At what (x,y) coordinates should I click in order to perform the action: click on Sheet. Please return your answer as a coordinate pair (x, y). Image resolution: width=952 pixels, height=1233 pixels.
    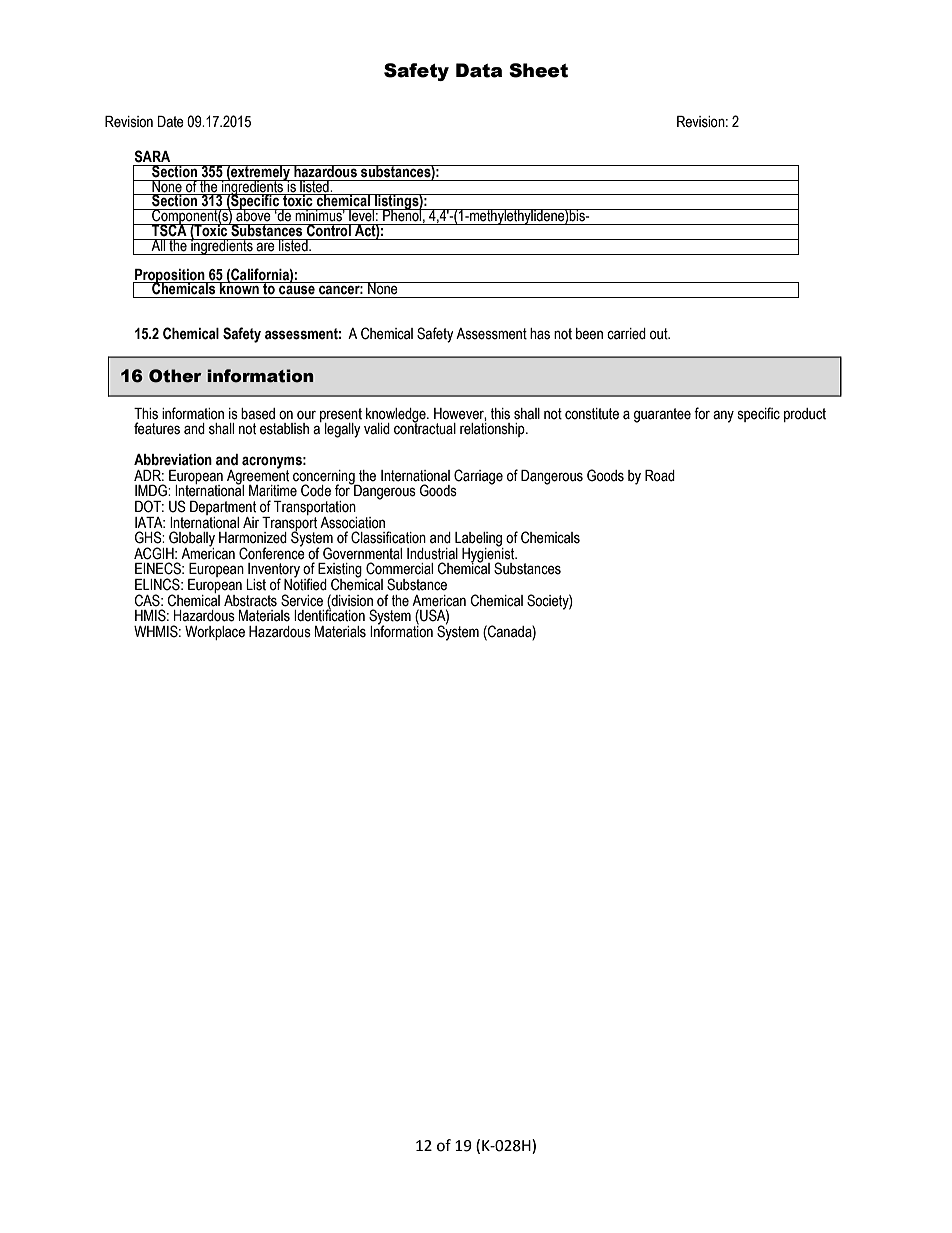
    Looking at the image, I should click on (538, 70).
